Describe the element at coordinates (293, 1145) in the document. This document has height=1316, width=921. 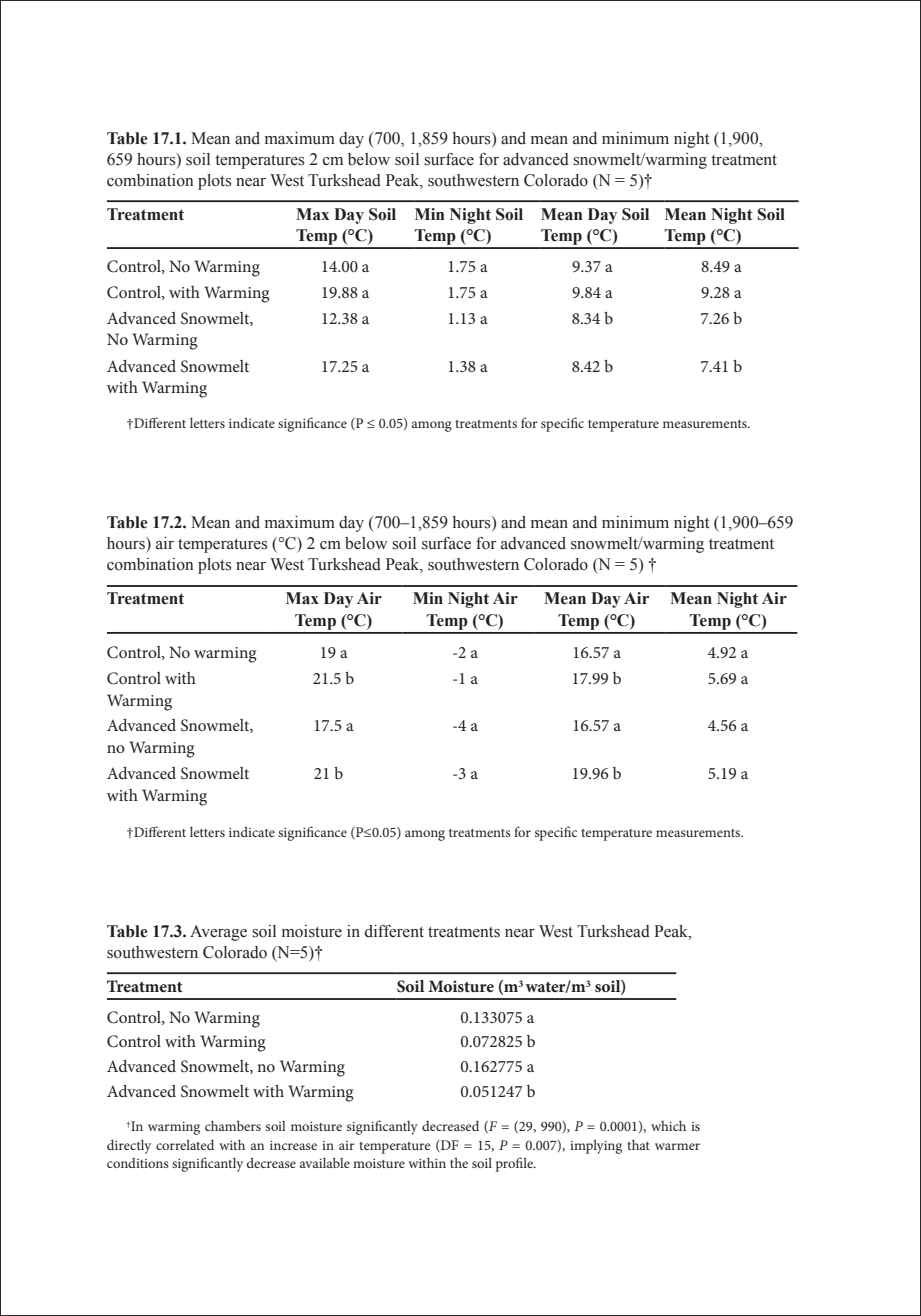
I see `increase` at that location.
